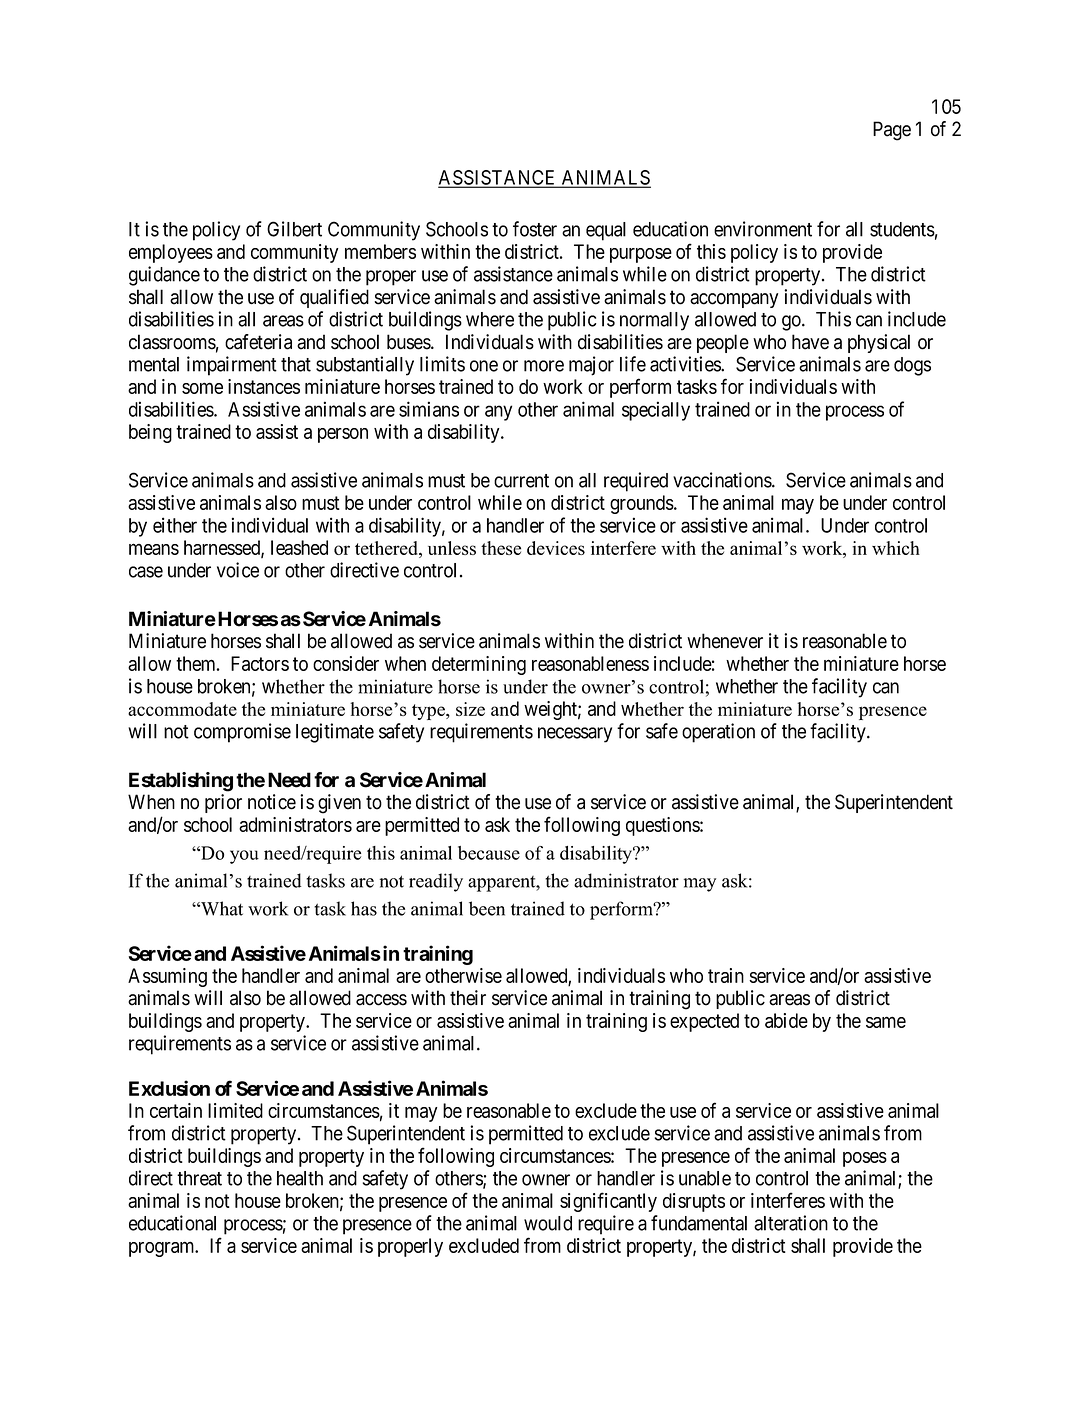 The width and height of the screenshot is (1089, 1409). What do you see at coordinates (791, 1223) in the screenshot?
I see `alteration` at bounding box center [791, 1223].
